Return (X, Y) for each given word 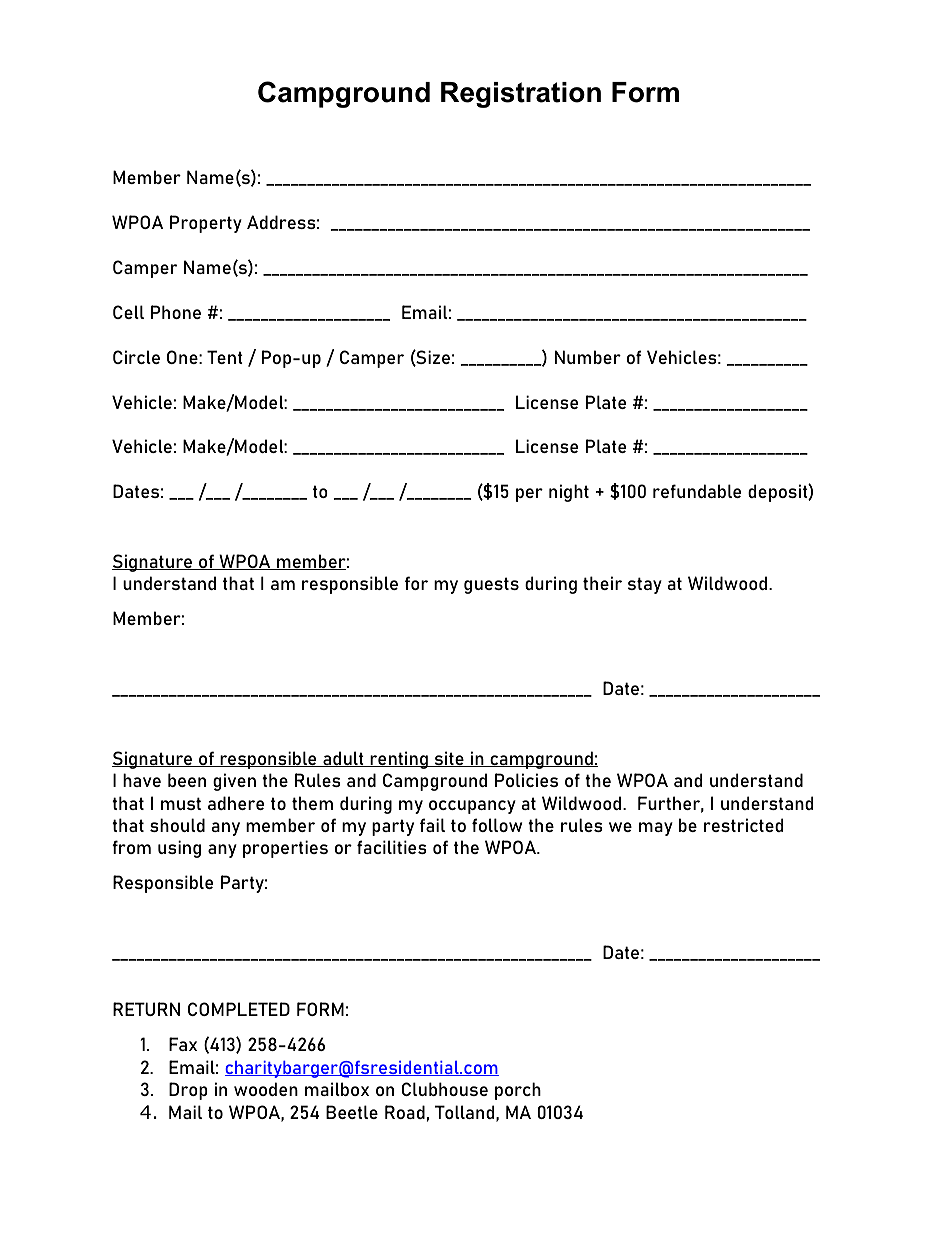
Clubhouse (445, 1089)
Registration (521, 95)
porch (518, 1091)
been (187, 780)
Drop (188, 1091)
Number (588, 357)
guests (491, 585)
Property (206, 224)
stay (645, 585)
